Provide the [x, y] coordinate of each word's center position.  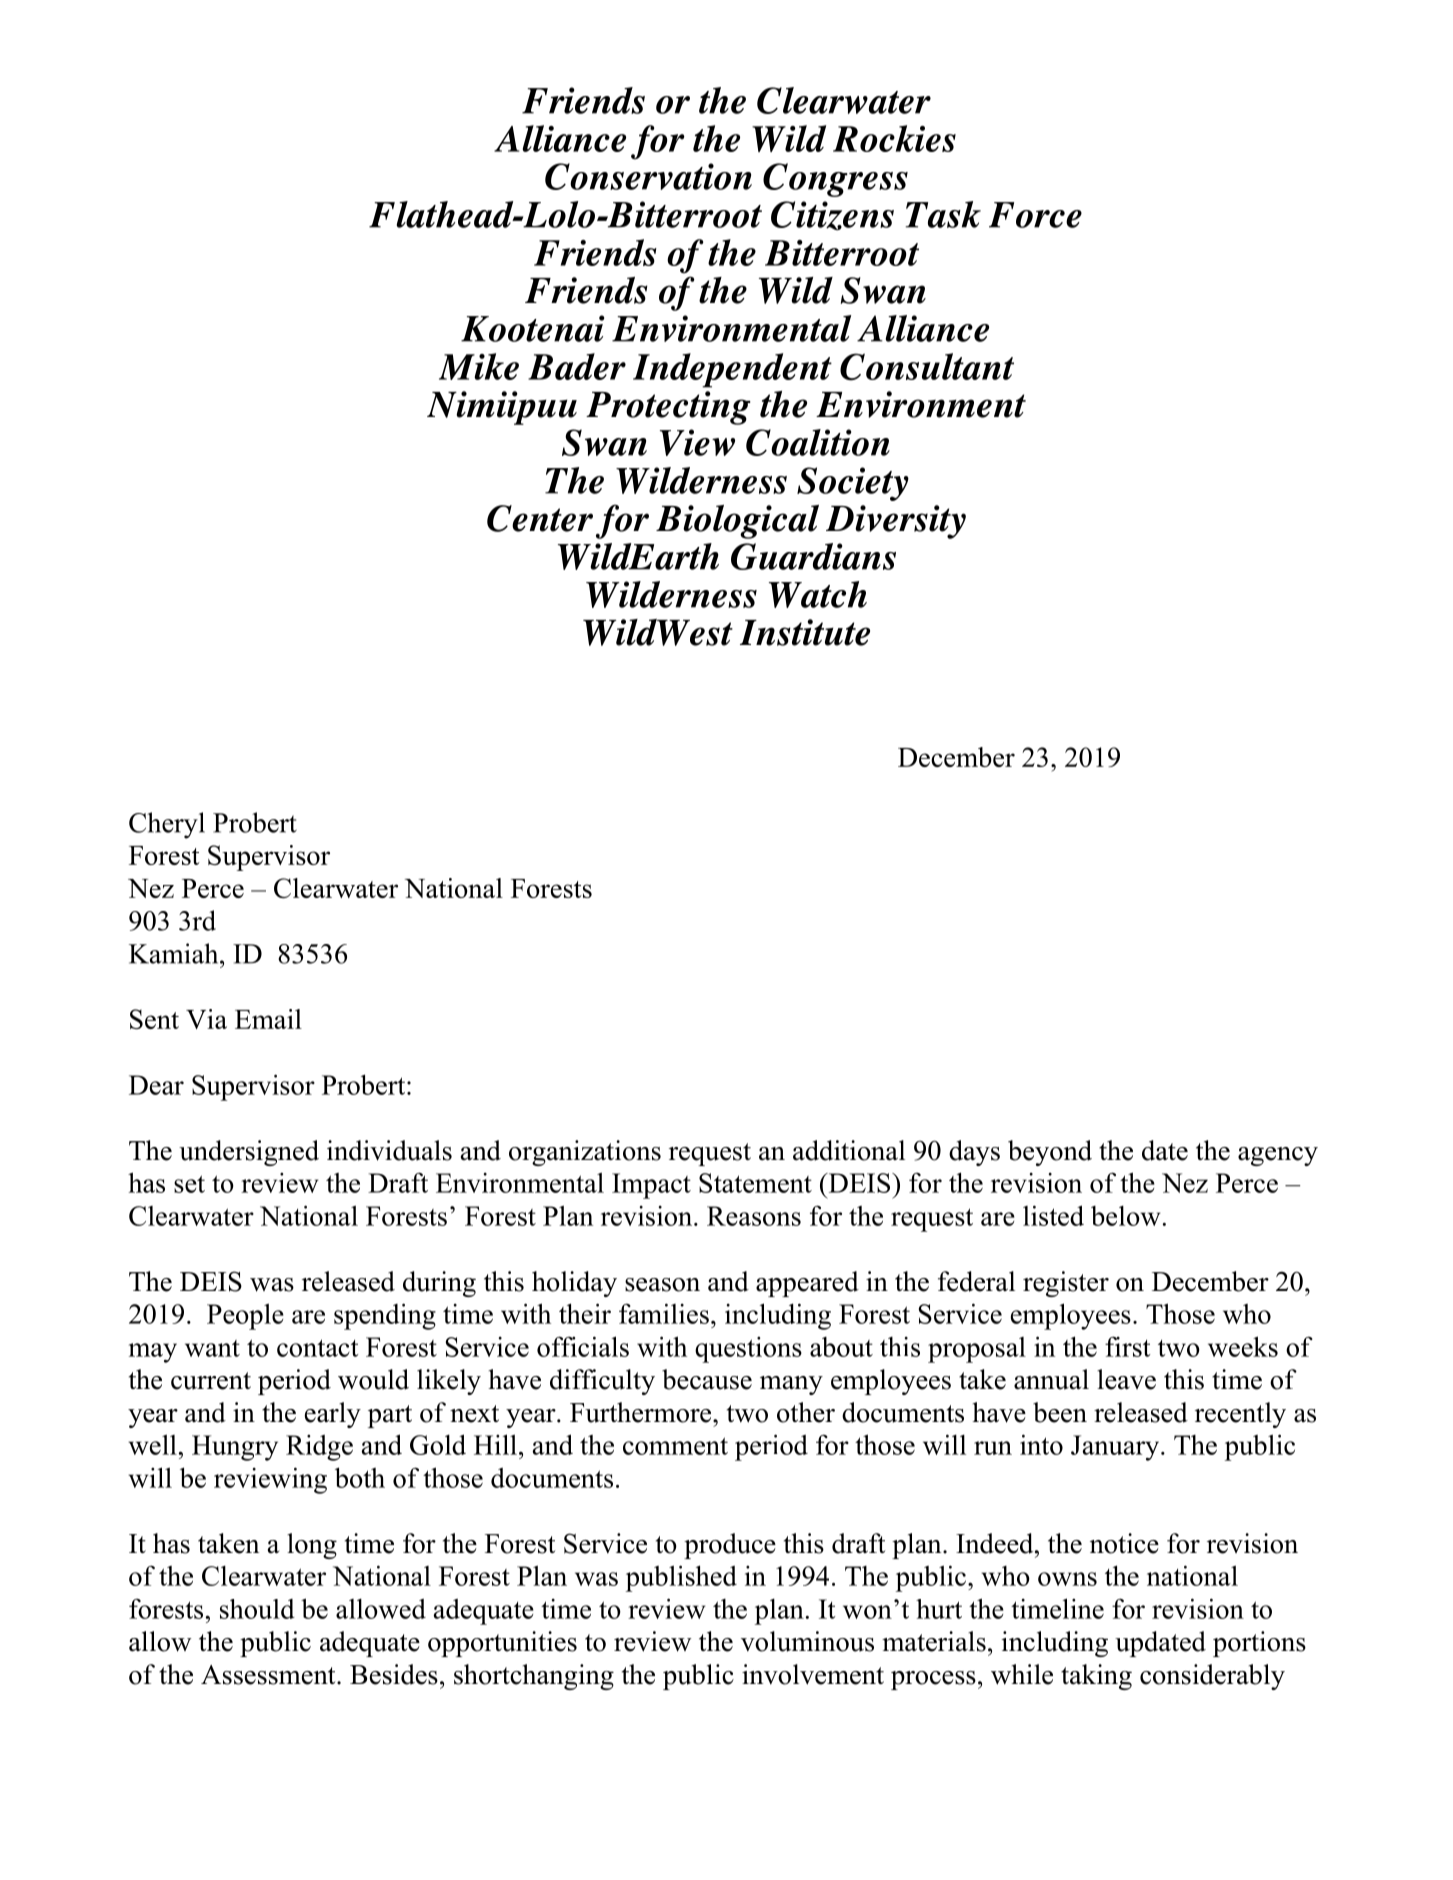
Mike [479, 366]
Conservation [648, 176]
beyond [1050, 1153]
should [257, 1609]
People [245, 1316]
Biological [737, 522]
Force [1035, 215]
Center [540, 518]
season [662, 1285]
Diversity [896, 522]
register [1066, 1284]
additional [849, 1150]
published [681, 1578]
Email [268, 1019]
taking [1096, 1677]
